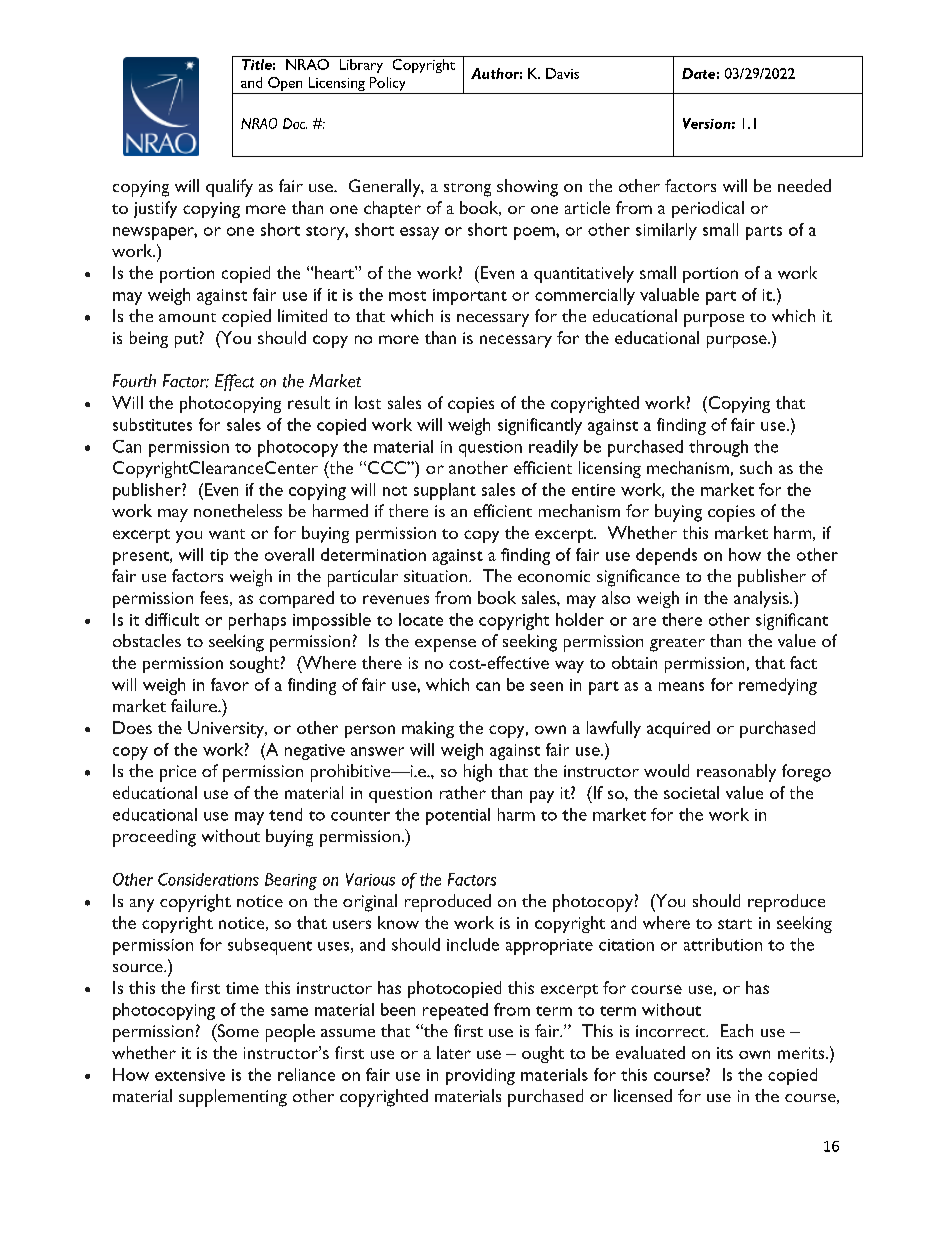 The width and height of the page is (952, 1233). Describe the element at coordinates (553, 448) in the page. I see `readily` at that location.
